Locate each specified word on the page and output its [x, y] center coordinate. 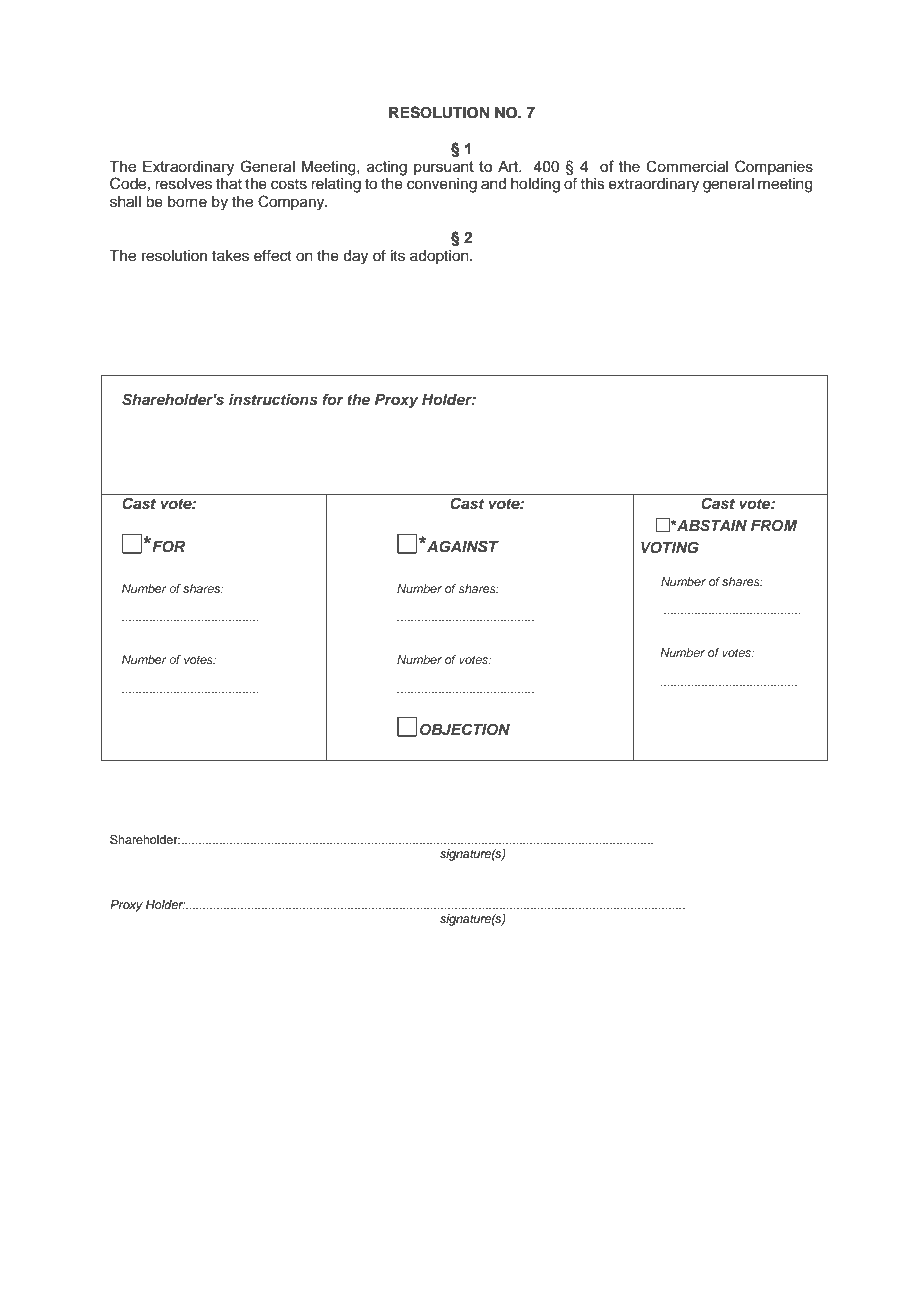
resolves [183, 184]
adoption [440, 257]
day [355, 257]
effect [273, 255]
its [398, 256]
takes [230, 256]
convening [442, 185]
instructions [273, 399]
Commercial [687, 166]
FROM [774, 525]
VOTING [670, 547]
